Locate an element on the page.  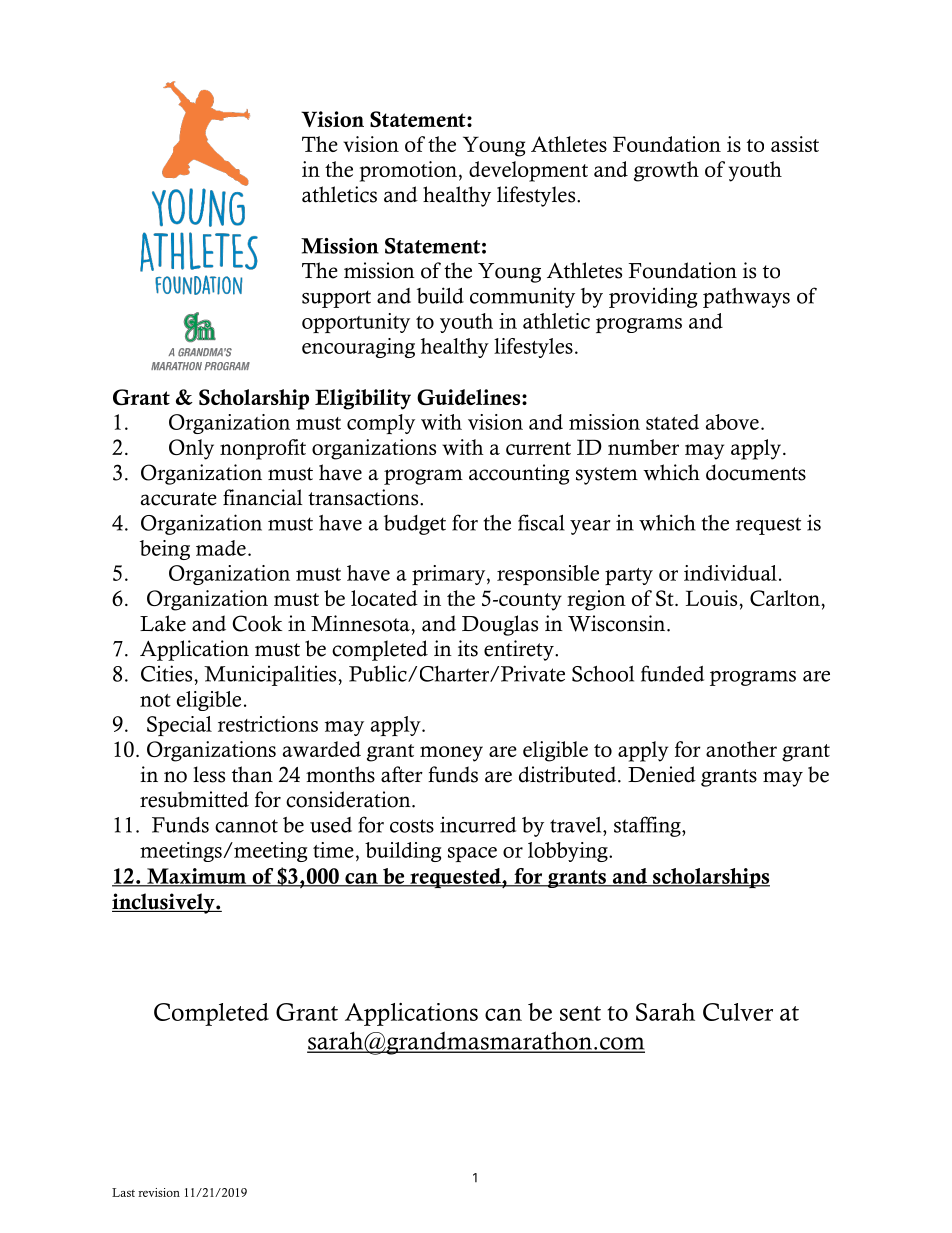
Maximum is located at coordinates (197, 877).
